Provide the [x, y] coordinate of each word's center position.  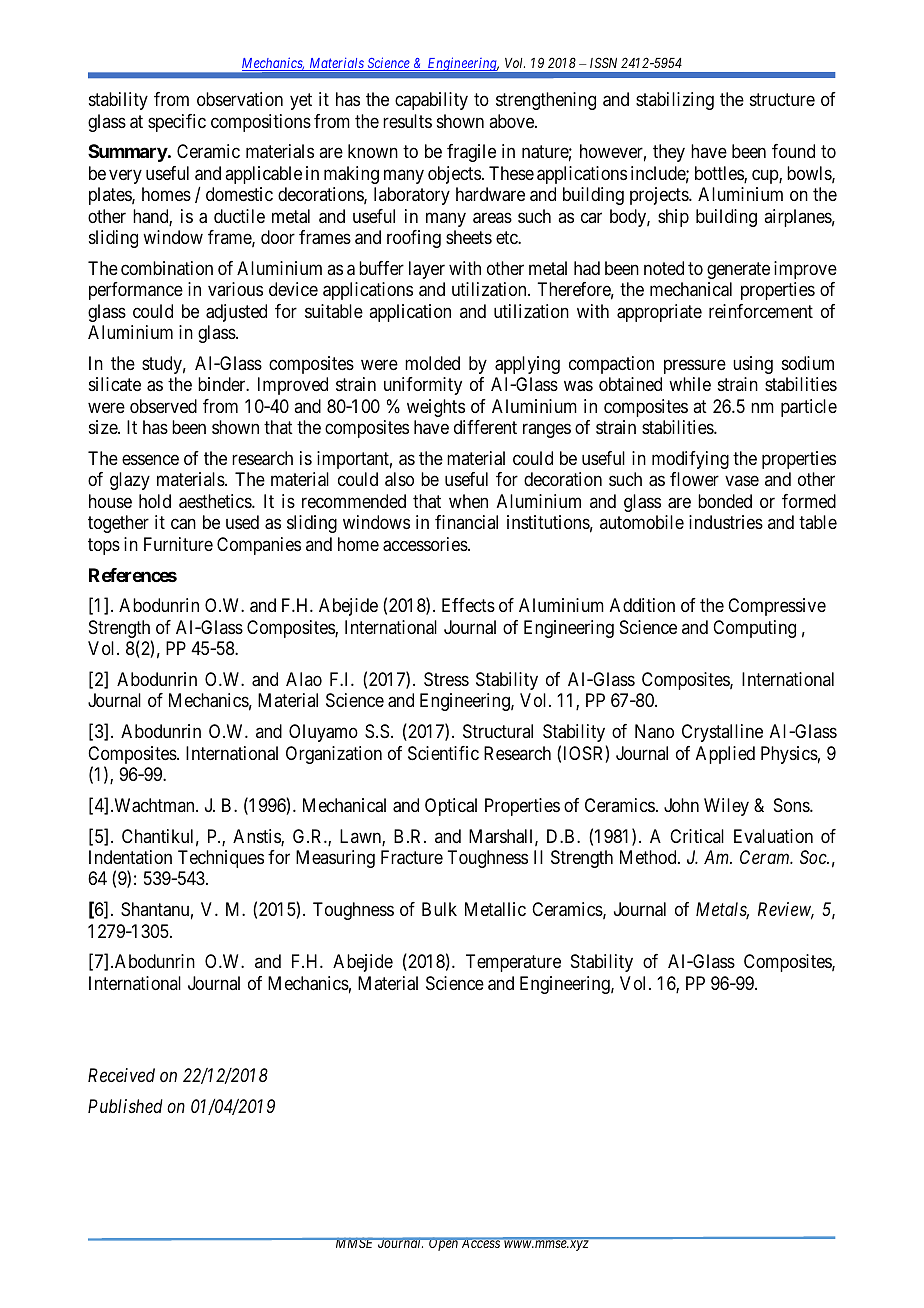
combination [167, 268]
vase [742, 481]
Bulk [439, 909]
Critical [697, 836]
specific [177, 123]
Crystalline [722, 733]
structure [782, 99]
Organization [334, 755]
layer [427, 270]
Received [121, 1075]
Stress [446, 679]
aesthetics [216, 501]
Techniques [221, 859]
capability [431, 101]
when [468, 501]
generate [738, 270]
